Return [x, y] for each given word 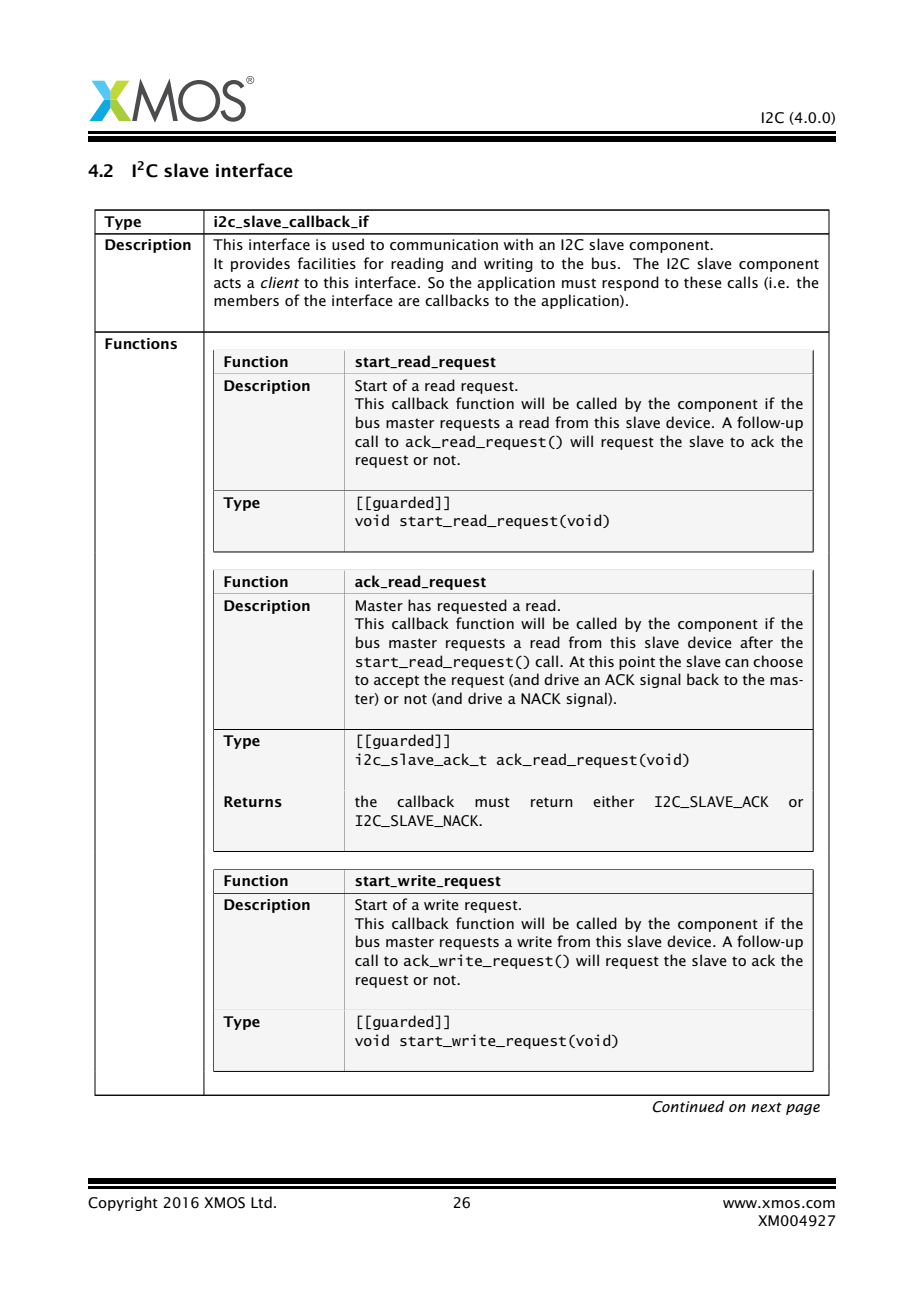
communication [444, 244]
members [246, 300]
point [637, 663]
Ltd [261, 1202]
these [703, 282]
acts [227, 283]
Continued [688, 1106]
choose [778, 661]
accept [396, 681]
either [613, 801]
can [737, 663]
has [419, 605]
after [756, 642]
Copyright [123, 1203]
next [766, 1107]
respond [630, 283]
